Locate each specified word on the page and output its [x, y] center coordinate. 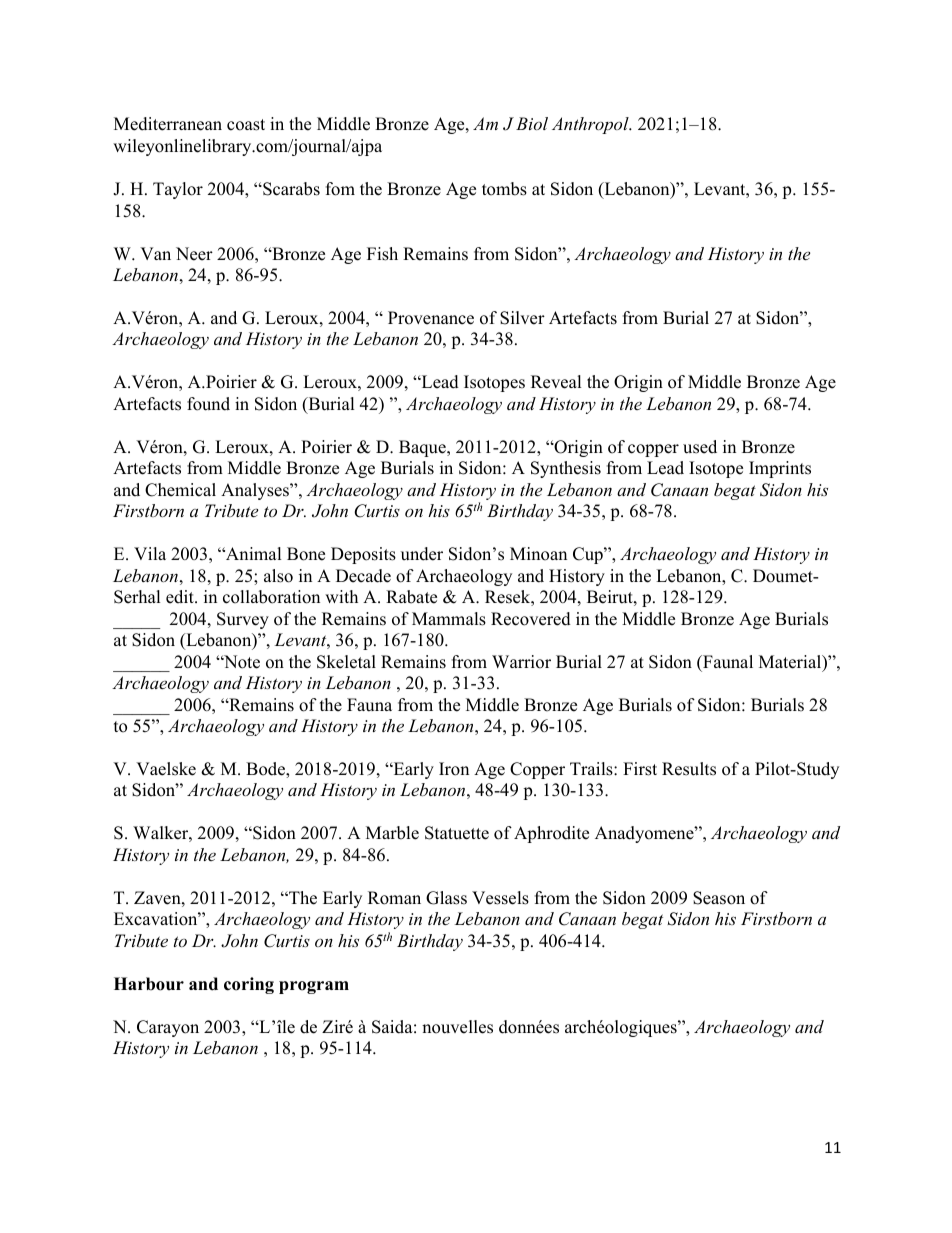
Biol [532, 123]
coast [246, 125]
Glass [446, 898]
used [700, 447]
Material [791, 663]
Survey [243, 620]
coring [249, 985]
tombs [504, 189]
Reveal [556, 382]
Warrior [521, 662]
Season [719, 898]
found [208, 404]
